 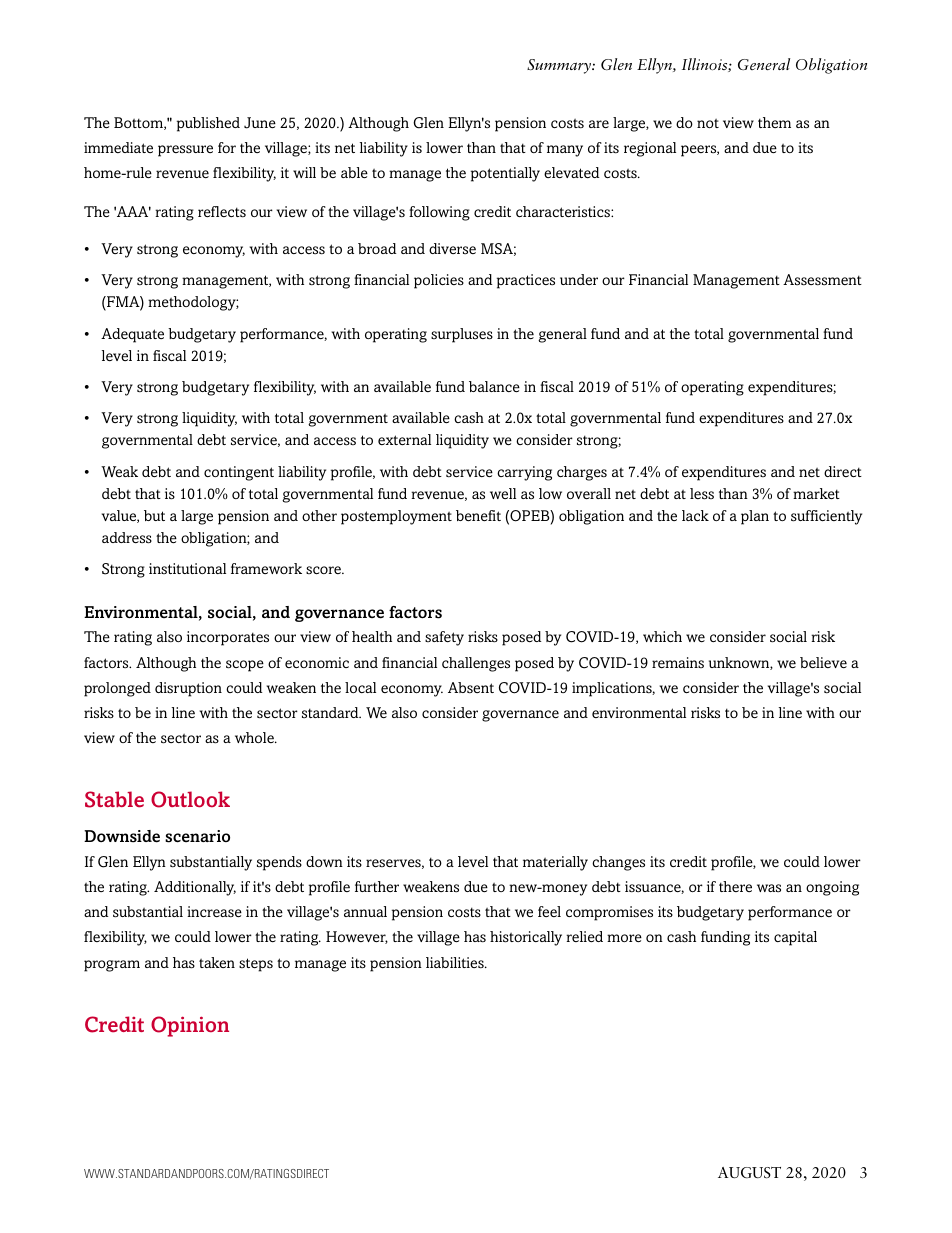 I want to click on Outlook, so click(x=190, y=799).
